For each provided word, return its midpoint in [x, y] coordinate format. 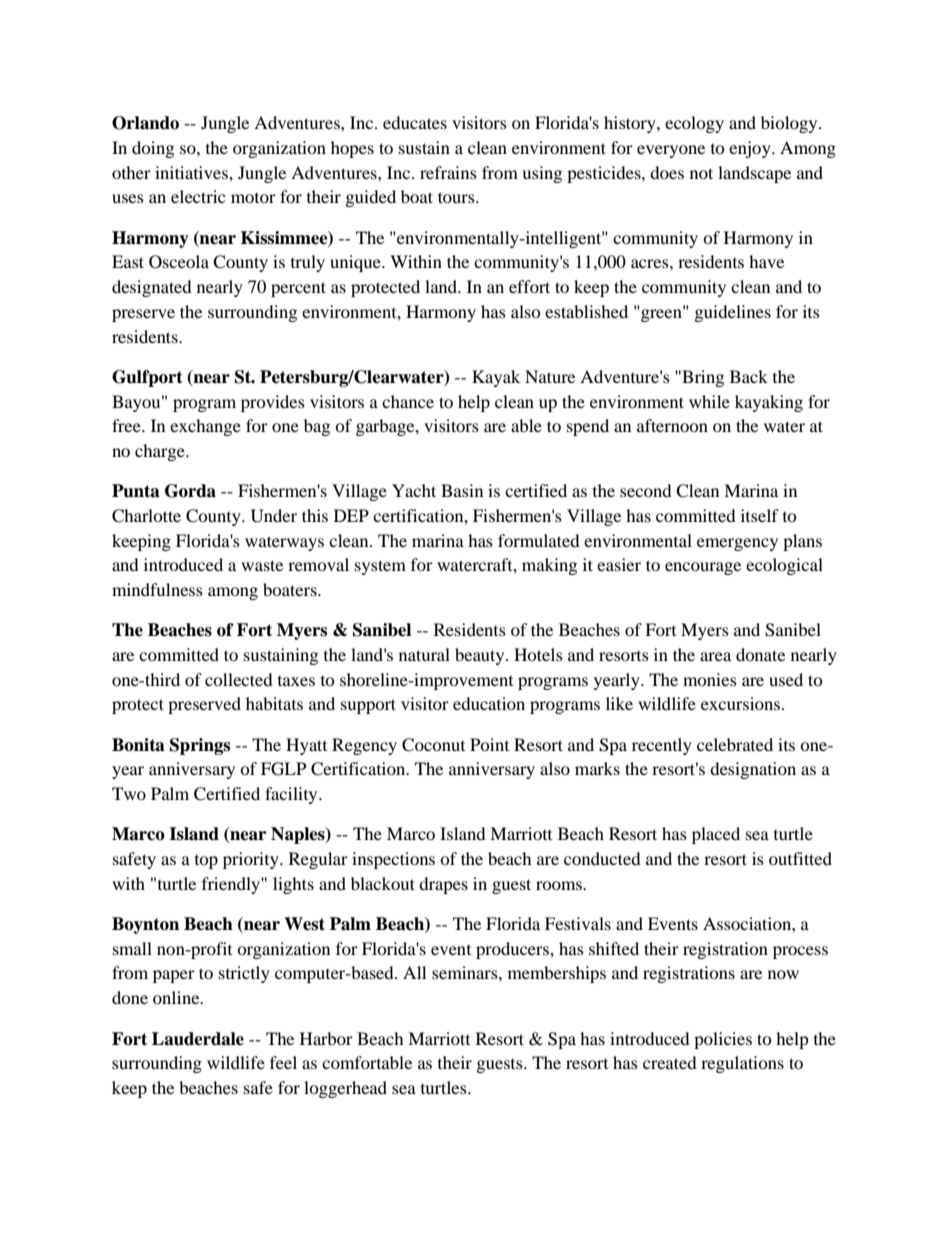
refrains [448, 172]
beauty [481, 656]
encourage [703, 568]
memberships [557, 974]
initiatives [192, 172]
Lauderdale [198, 1039]
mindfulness [157, 589]
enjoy [751, 149]
